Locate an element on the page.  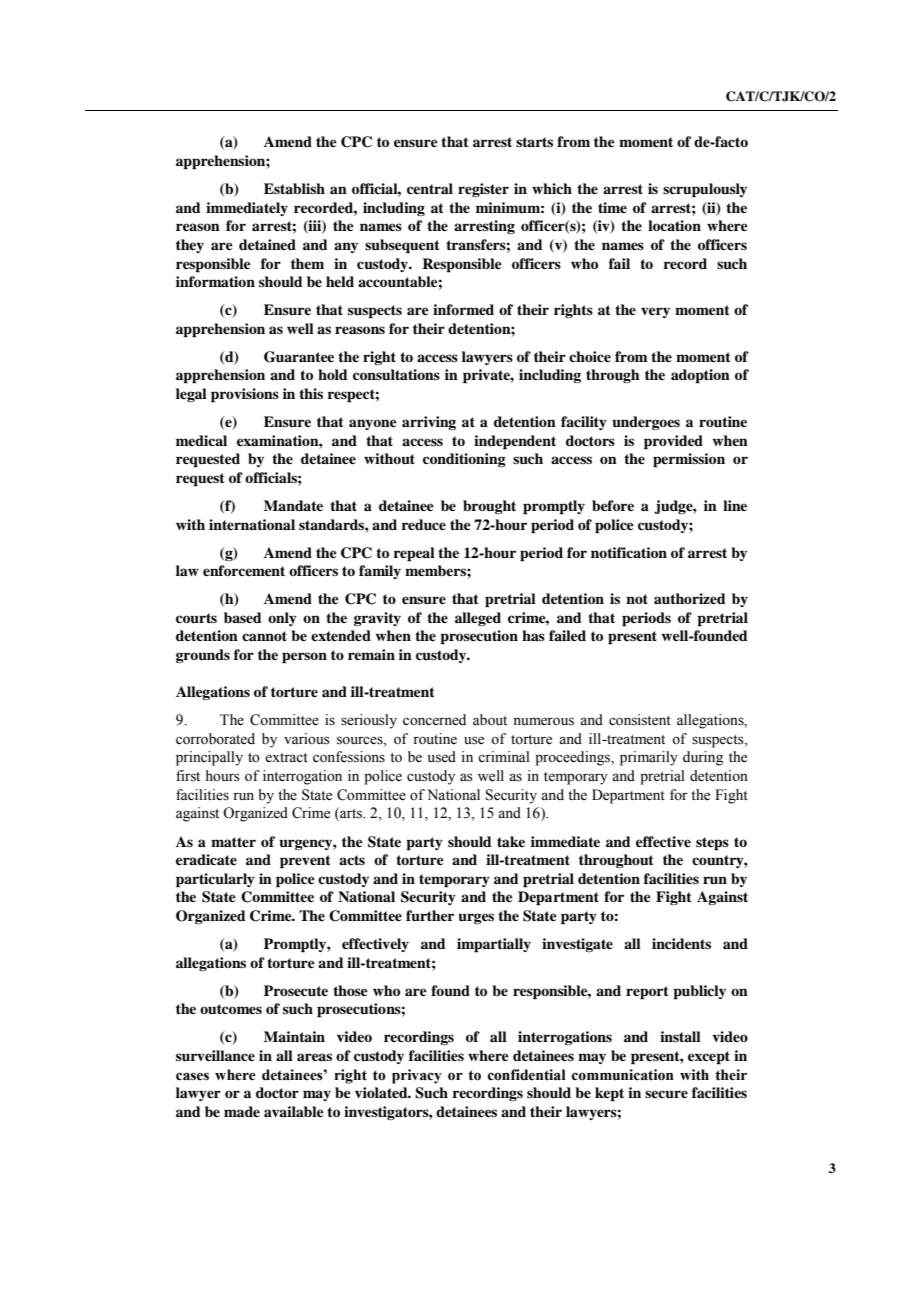
privacy is located at coordinates (417, 1076).
